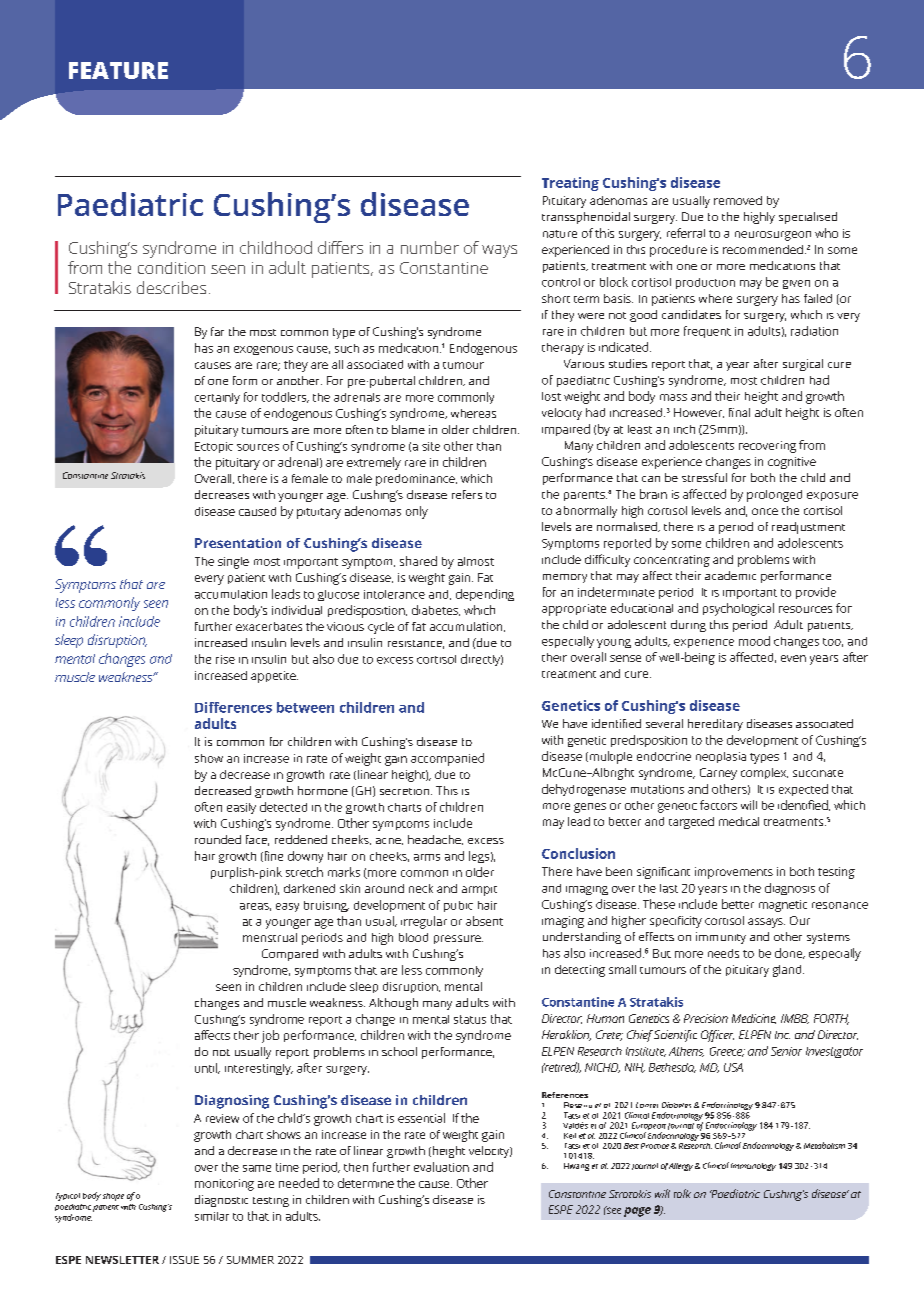 This screenshot has width=924, height=1308. I want to click on complex, so click(764, 773).
